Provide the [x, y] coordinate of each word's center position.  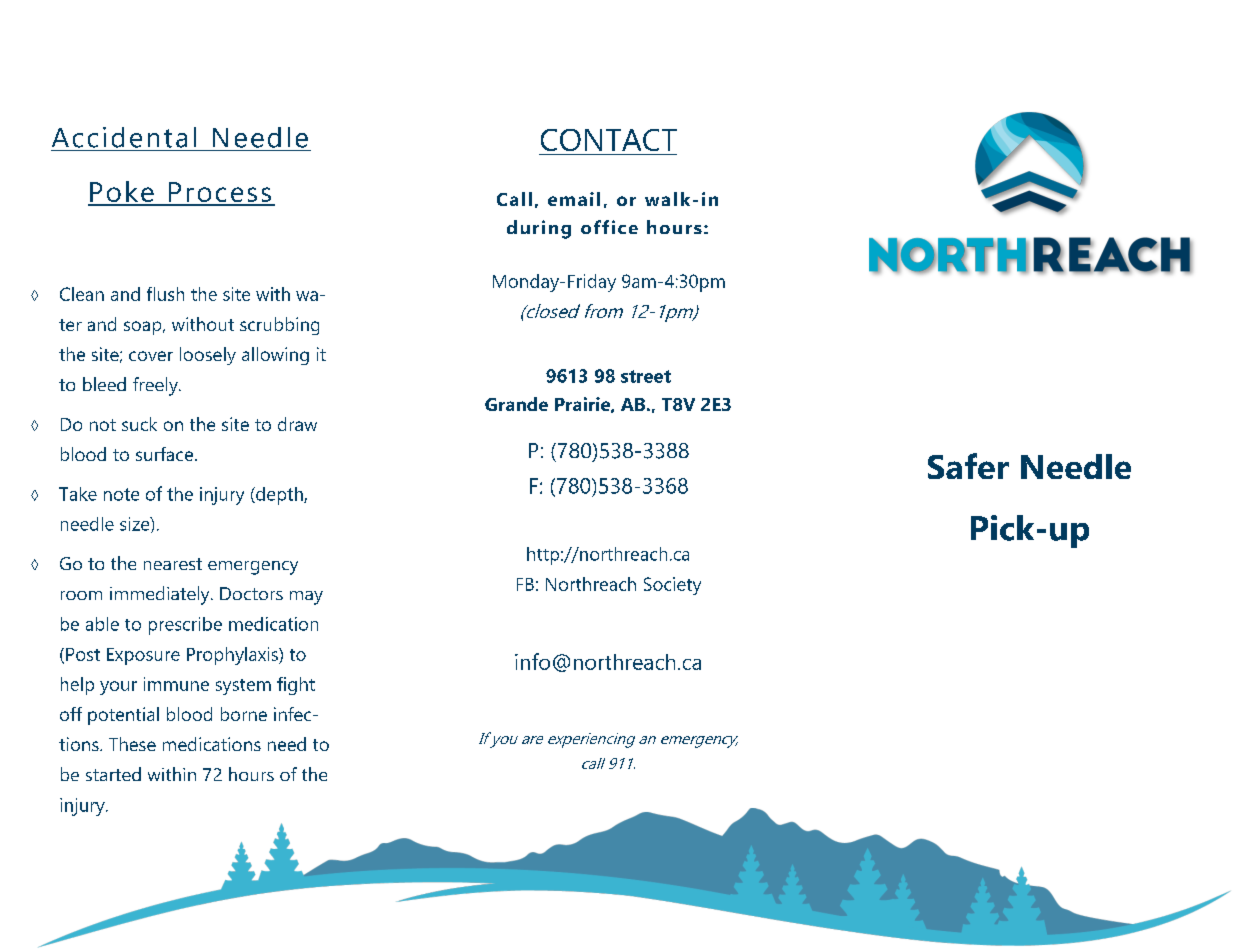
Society [672, 586]
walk [667, 199]
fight [296, 686]
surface [164, 454]
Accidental [124, 137]
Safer [968, 466]
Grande [516, 404]
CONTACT [609, 140]
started [113, 774]
